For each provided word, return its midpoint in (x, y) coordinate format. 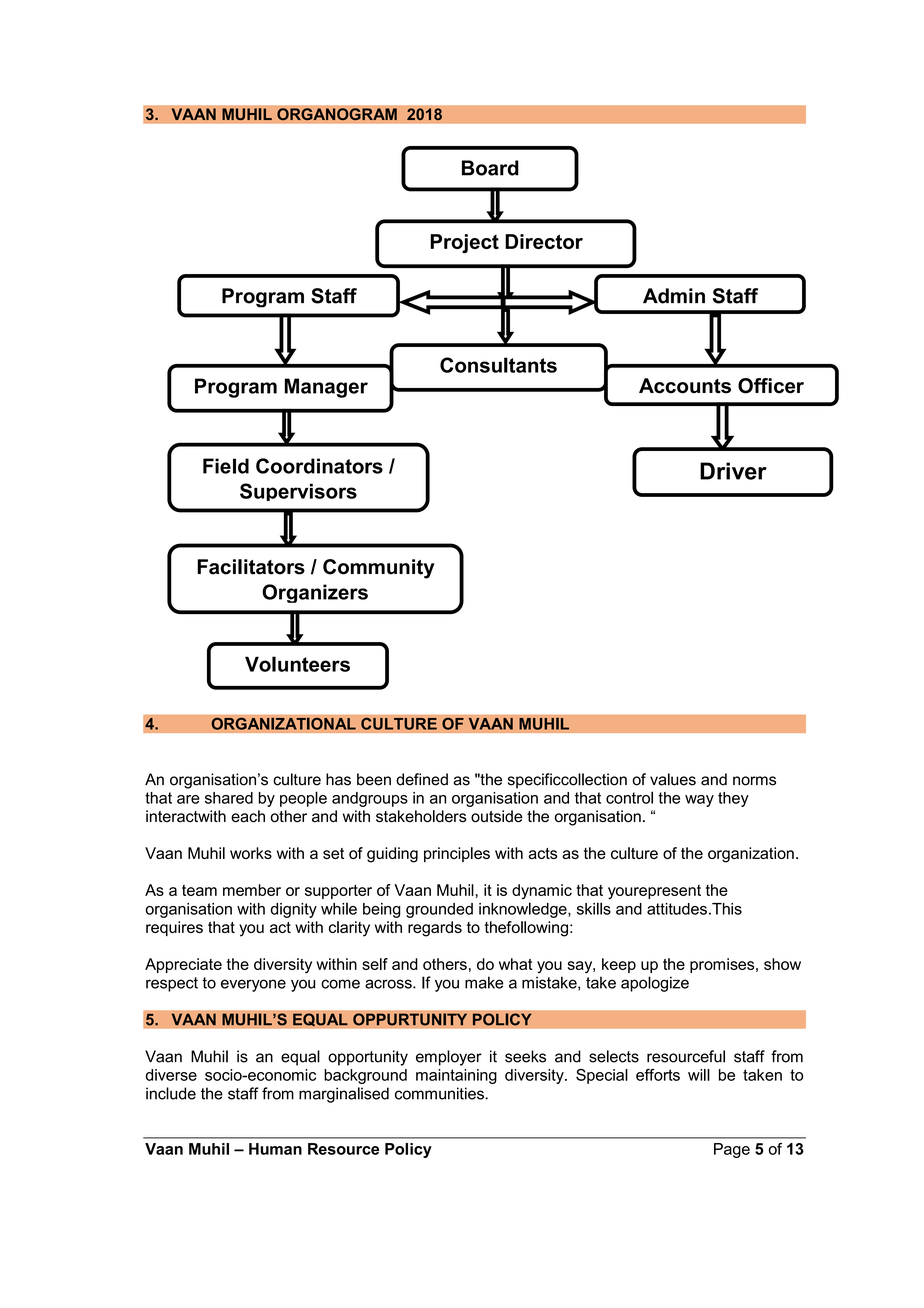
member (252, 890)
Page (732, 1150)
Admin (674, 296)
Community (379, 569)
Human (275, 1149)
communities (440, 1093)
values (673, 779)
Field (226, 466)
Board (490, 168)
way (699, 801)
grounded (439, 910)
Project (464, 244)
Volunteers (297, 664)
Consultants (498, 365)
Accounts (685, 386)
